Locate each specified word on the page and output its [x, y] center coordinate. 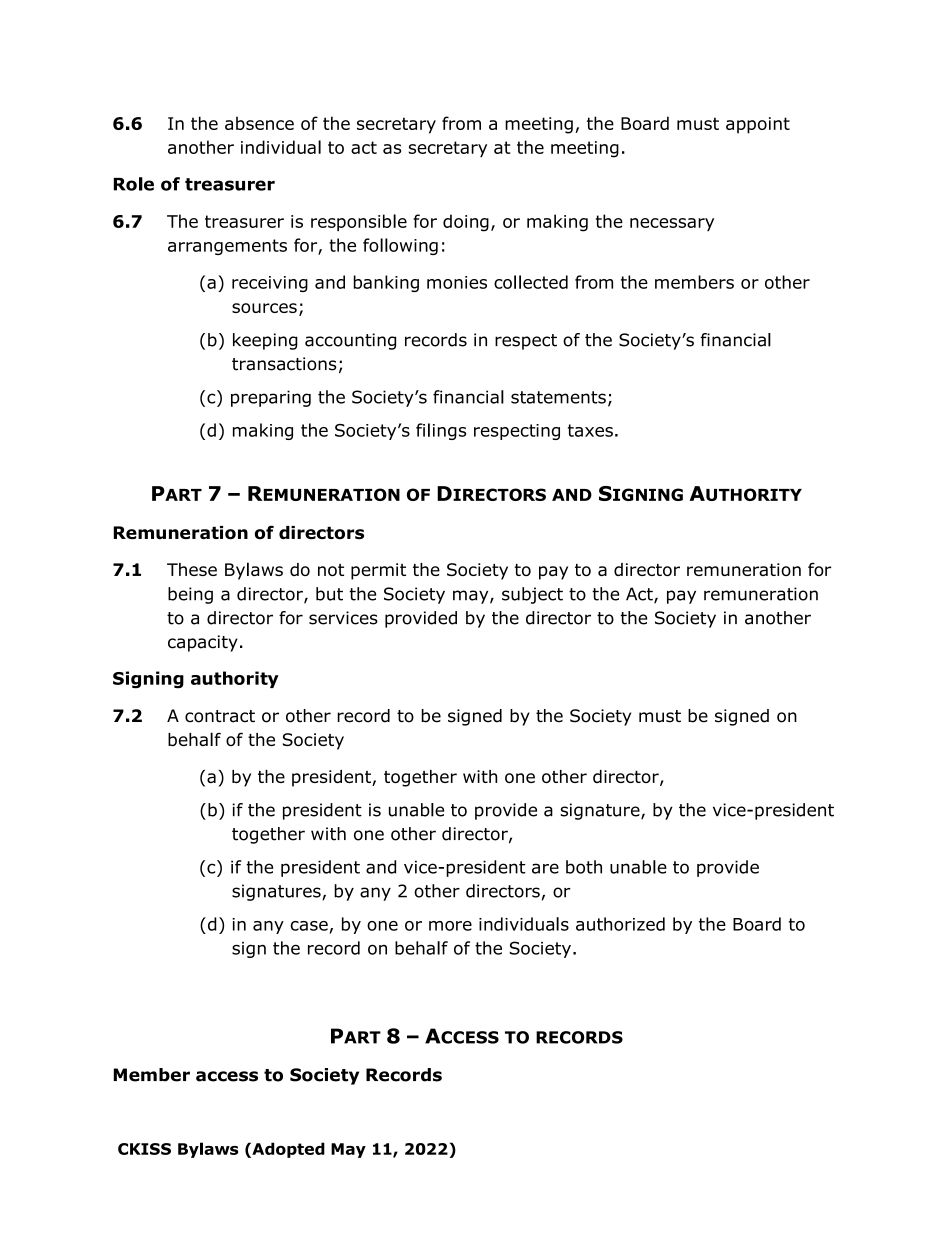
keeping [265, 341]
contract [220, 716]
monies [457, 282]
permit [378, 571]
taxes [590, 430]
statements [558, 397]
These [192, 569]
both [584, 867]
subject [532, 595]
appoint [758, 125]
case [309, 926]
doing [466, 223]
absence [259, 123]
